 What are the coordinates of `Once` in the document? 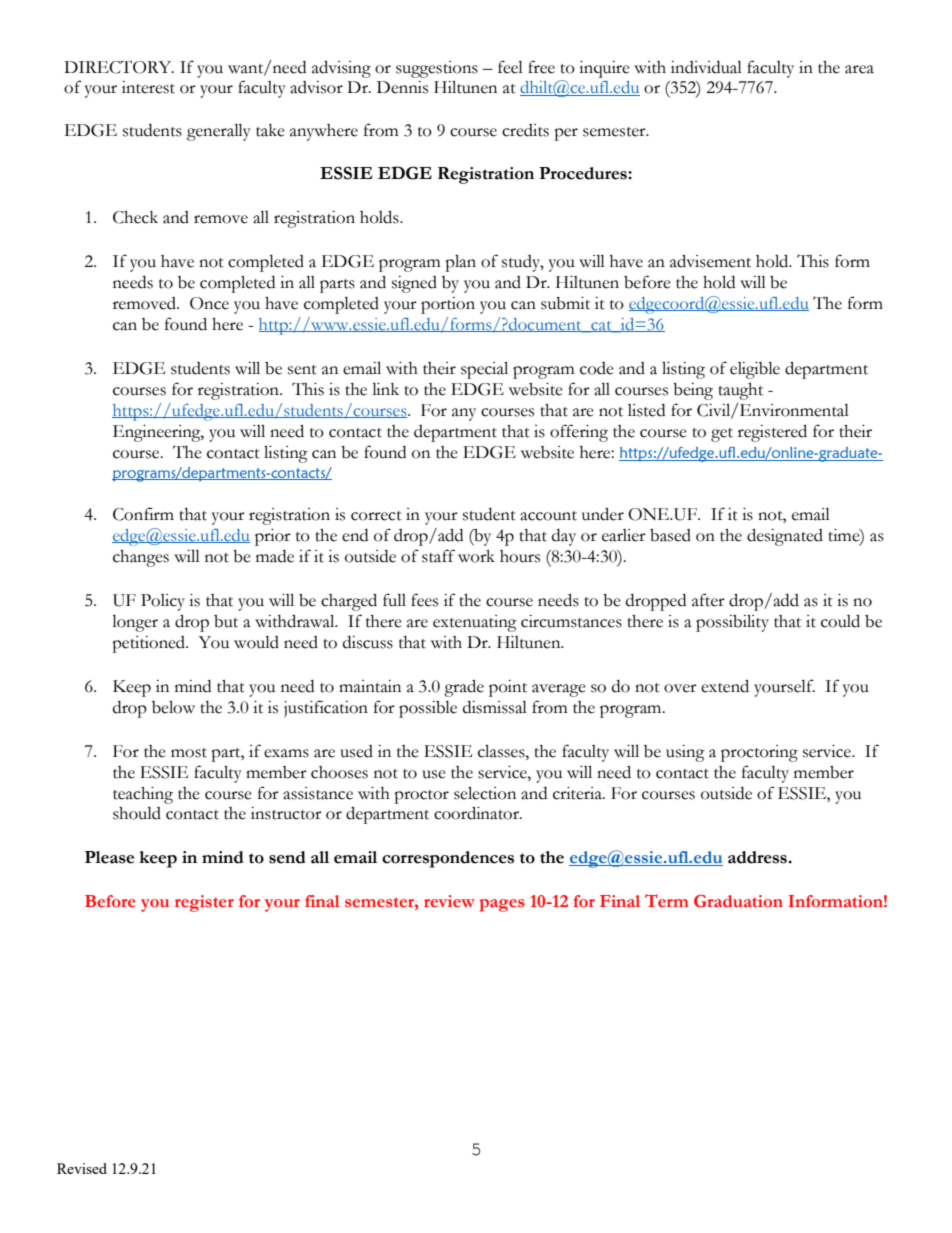 It's located at (209, 303).
